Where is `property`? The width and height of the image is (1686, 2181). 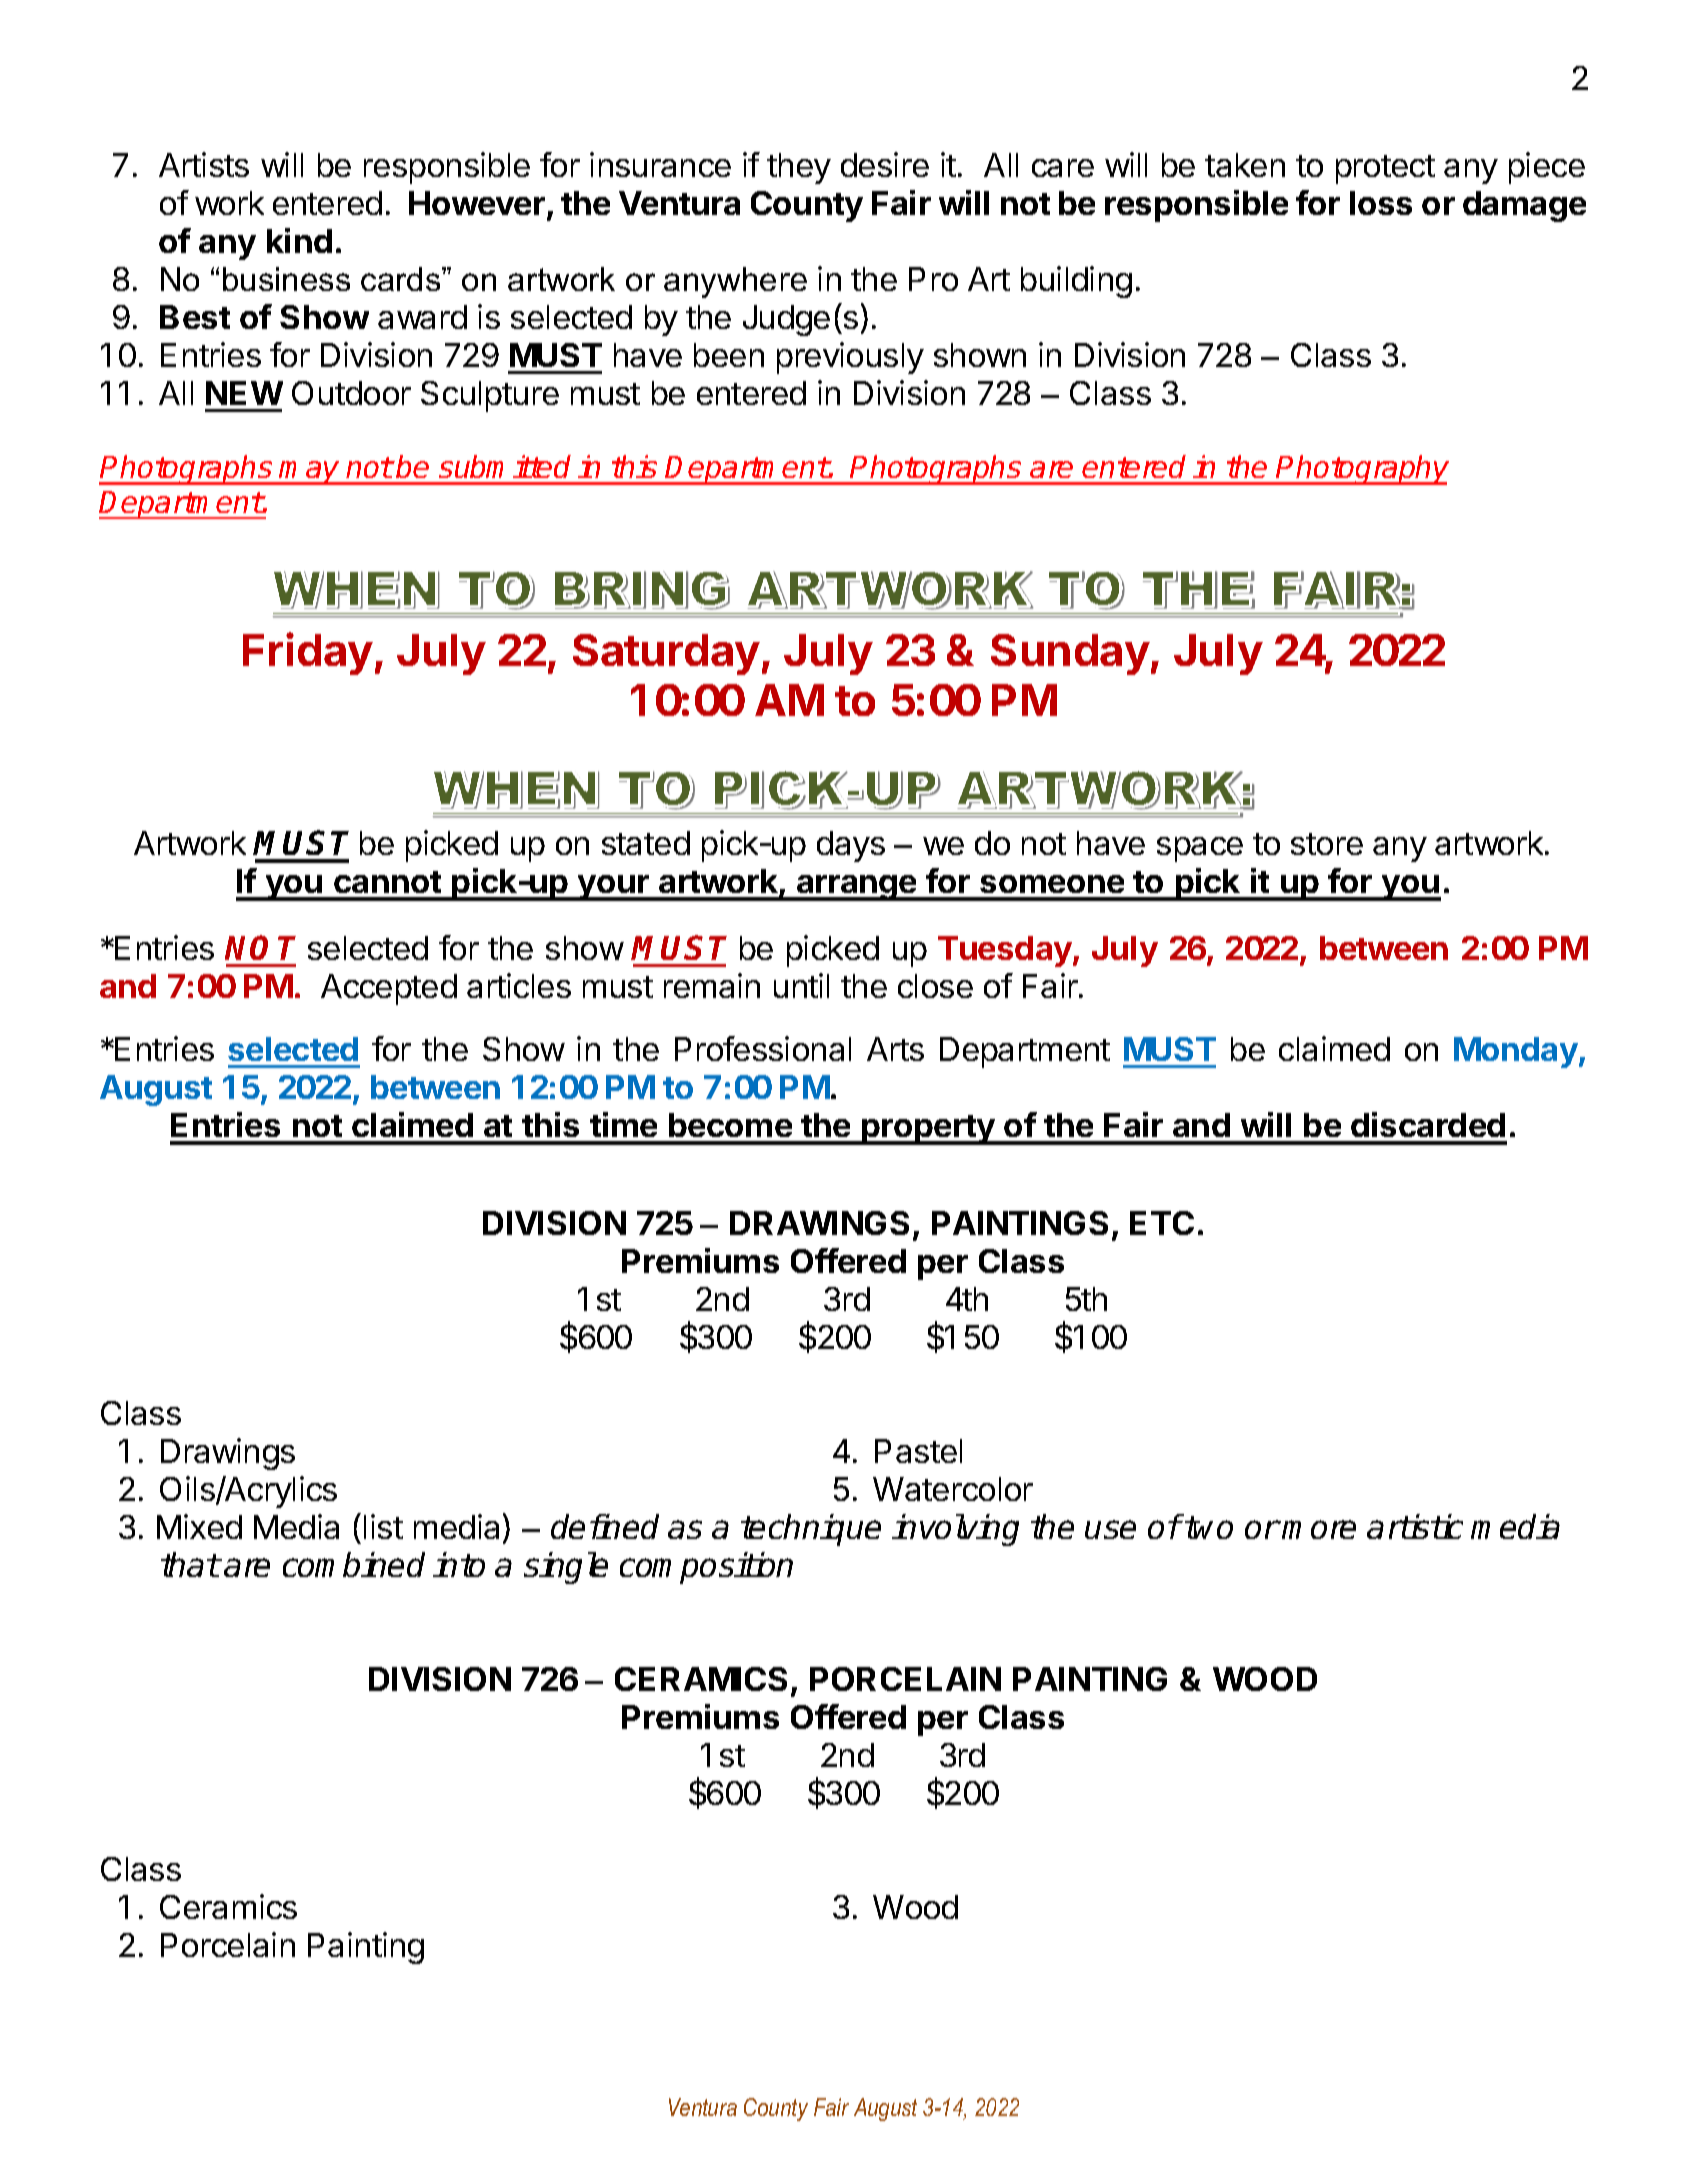 property is located at coordinates (928, 1130).
